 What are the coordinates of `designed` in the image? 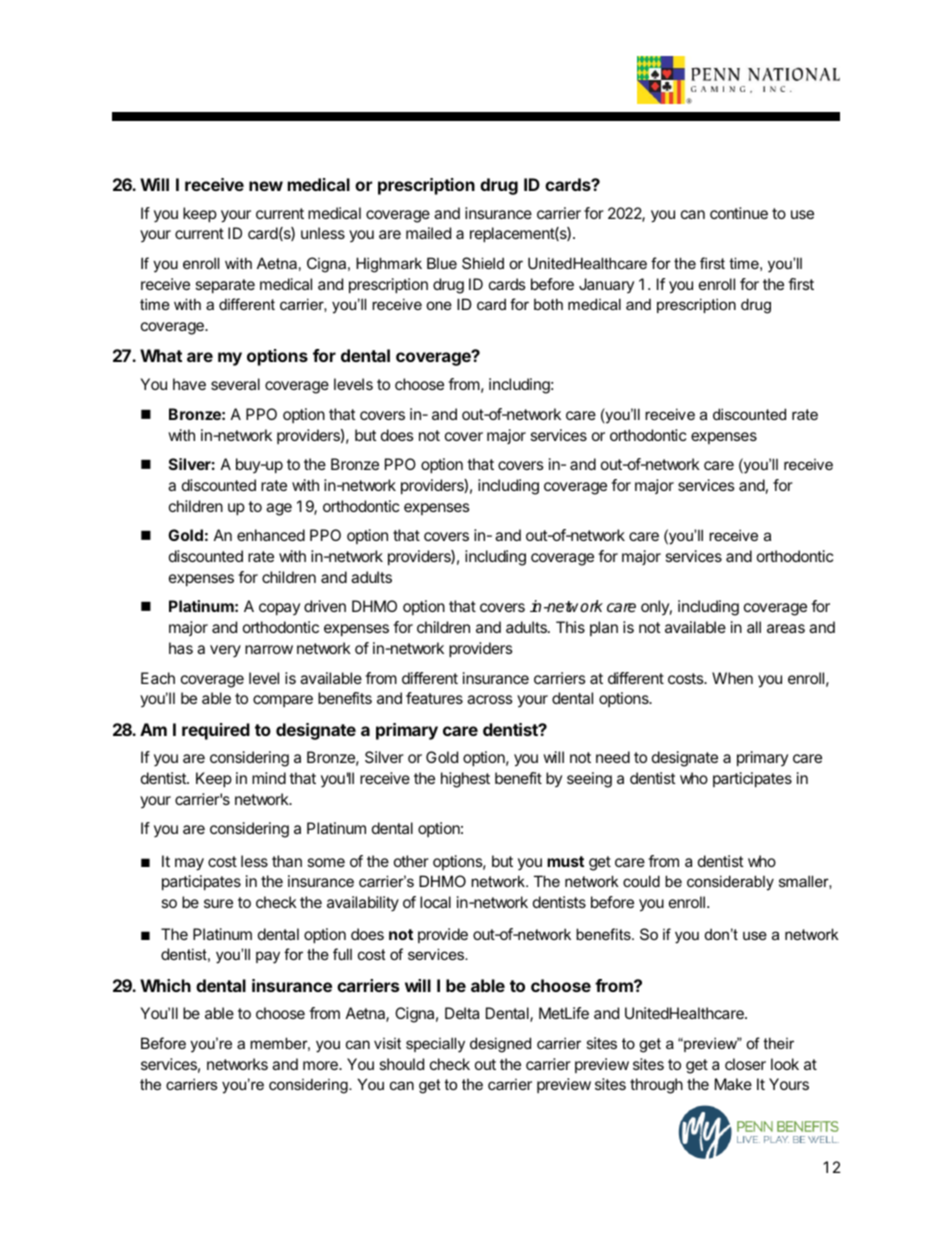 It's located at (500, 1045).
